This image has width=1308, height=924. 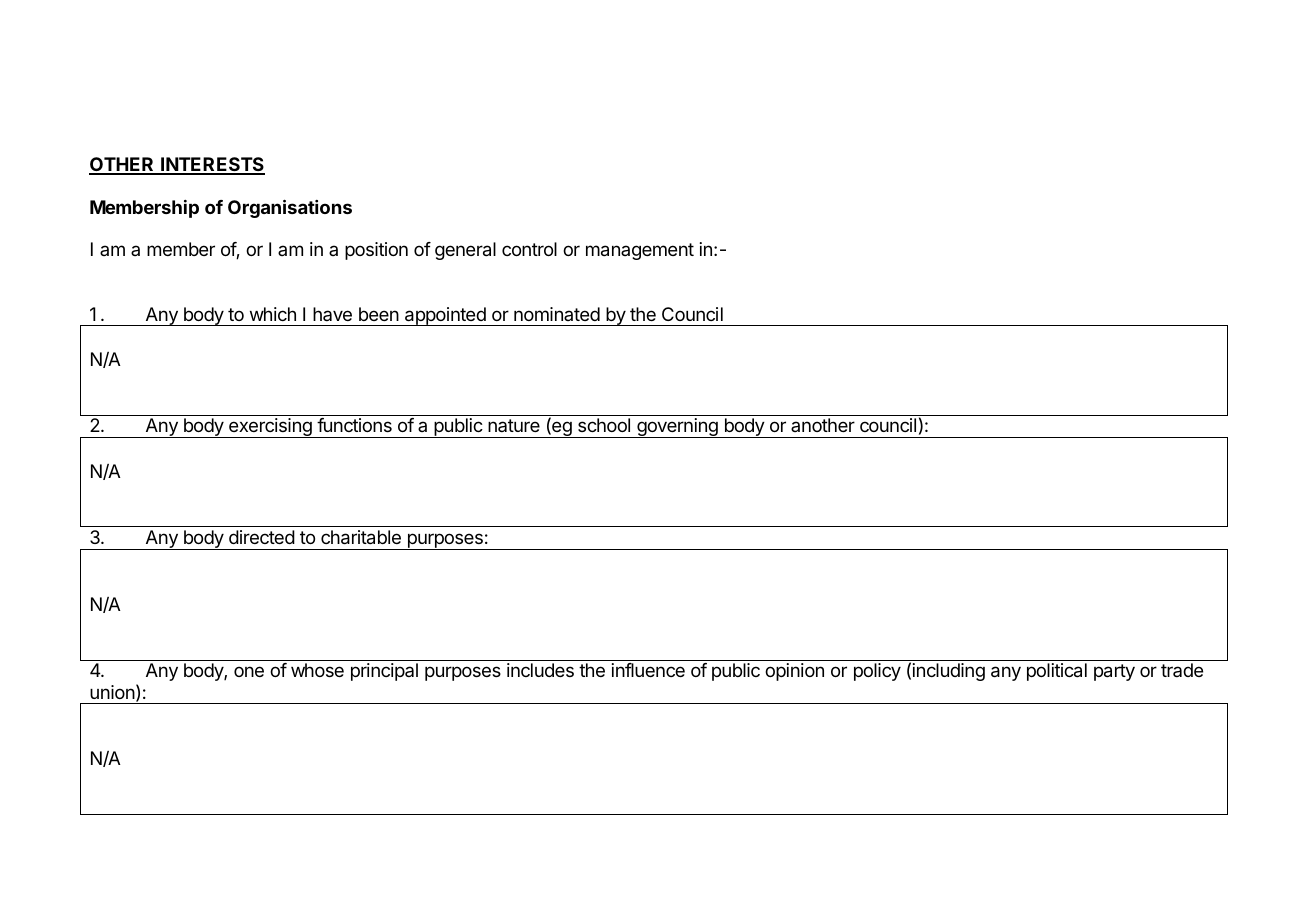 I want to click on INTERESTS, so click(x=212, y=165).
